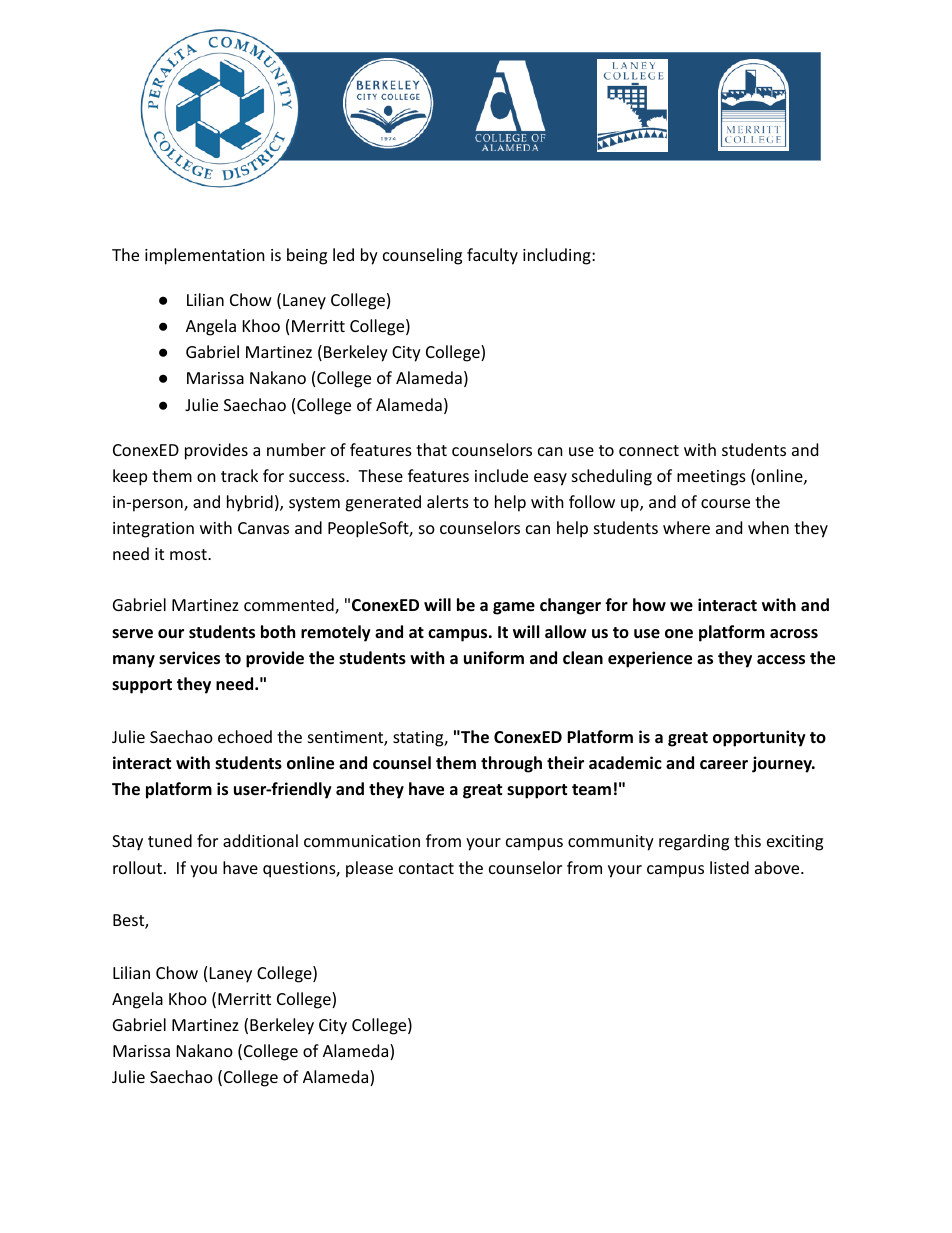 The image size is (952, 1233). Describe the element at coordinates (170, 840) in the document. I see `tuned` at that location.
